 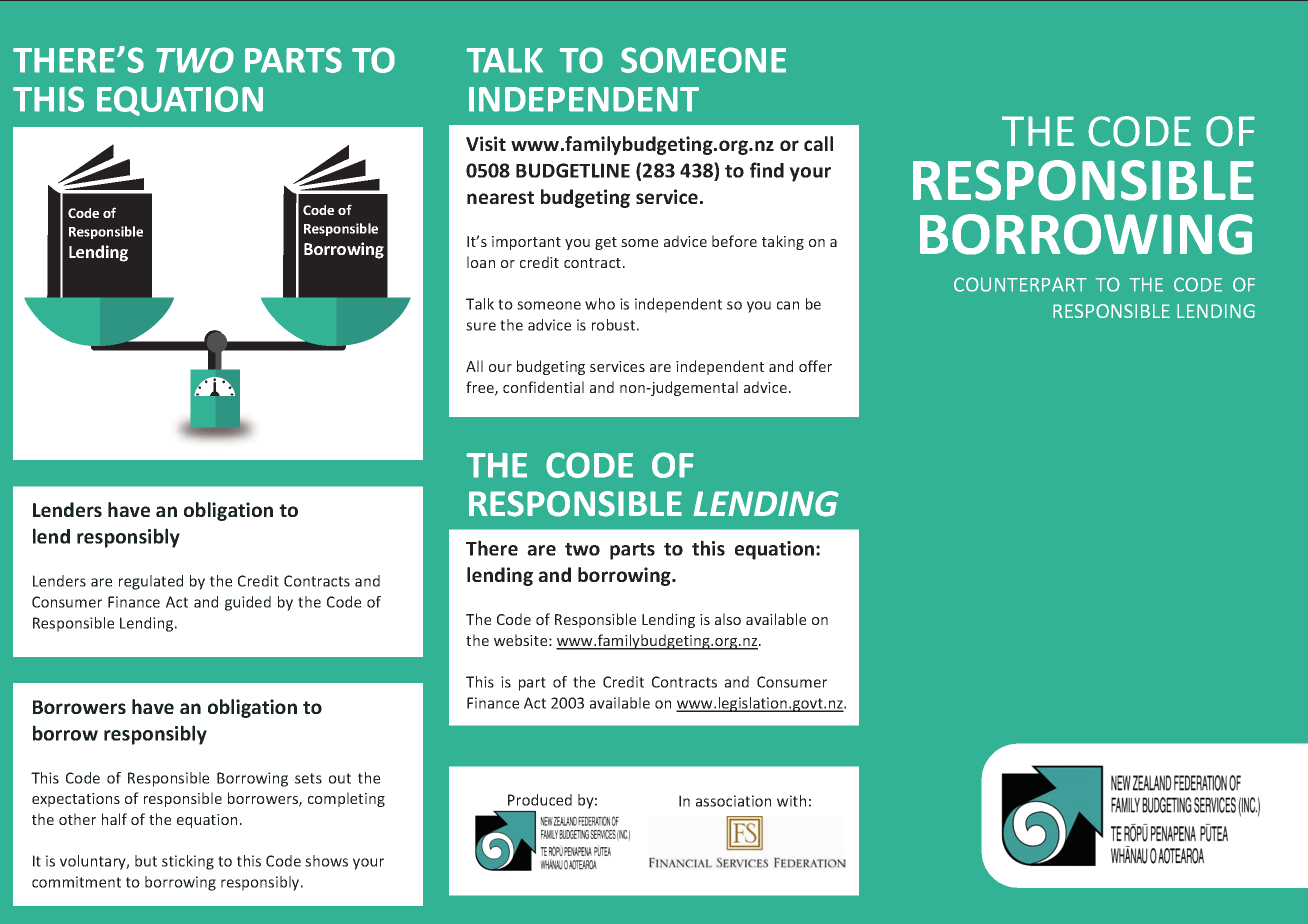 I want to click on but, so click(x=146, y=861).
